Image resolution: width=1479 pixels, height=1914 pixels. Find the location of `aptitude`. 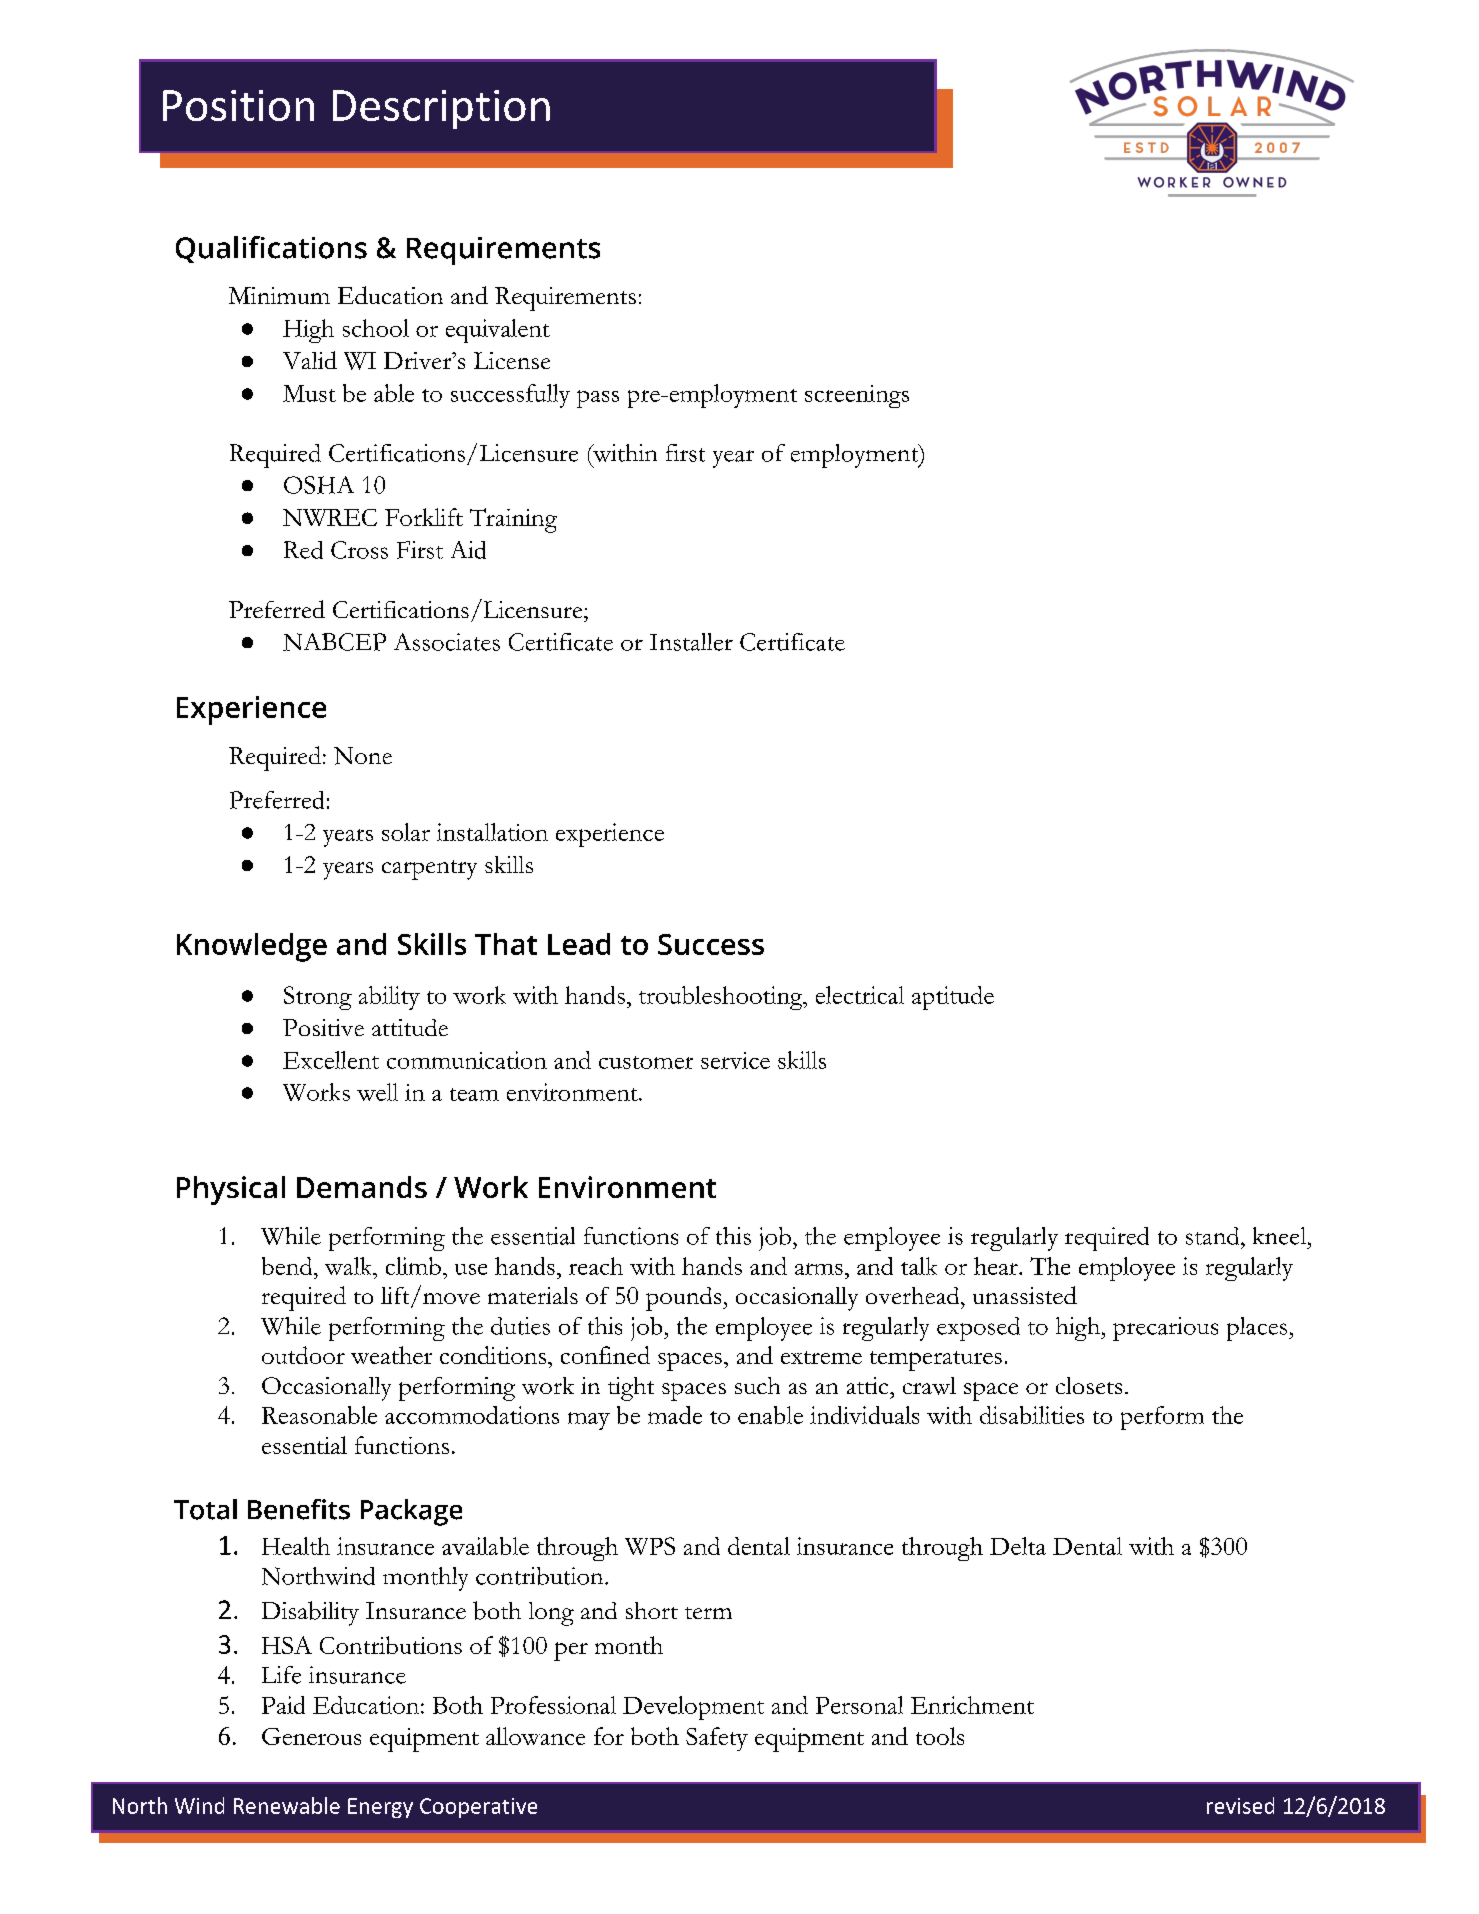

aptitude is located at coordinates (953, 998).
